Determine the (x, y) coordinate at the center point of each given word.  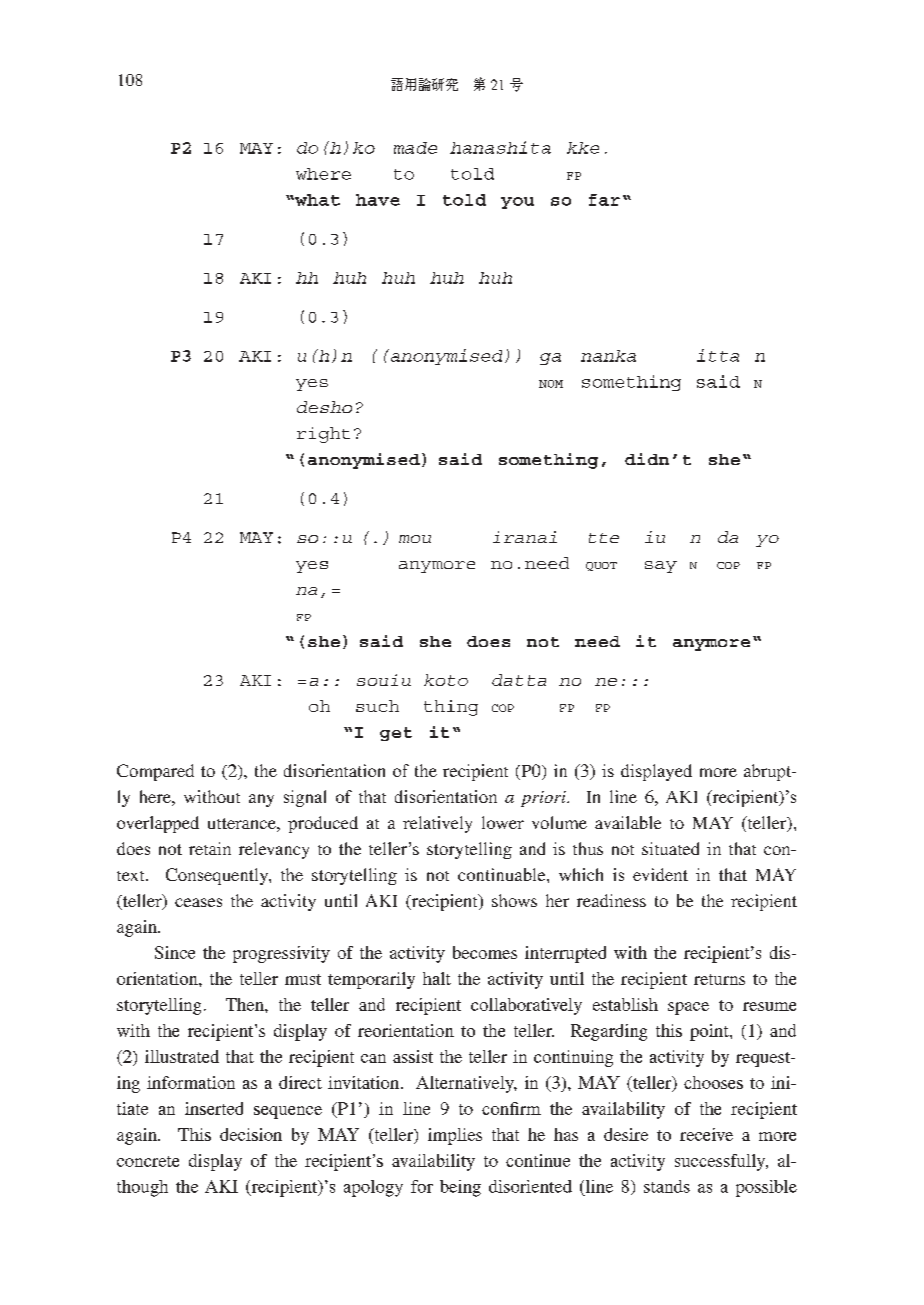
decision (251, 1134)
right (323, 435)
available (628, 822)
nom (551, 384)
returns (719, 979)
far (604, 200)
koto (446, 680)
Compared (155, 772)
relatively (437, 824)
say (661, 567)
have (378, 200)
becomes (485, 952)
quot (601, 566)
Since (175, 952)
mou (415, 539)
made (415, 148)
